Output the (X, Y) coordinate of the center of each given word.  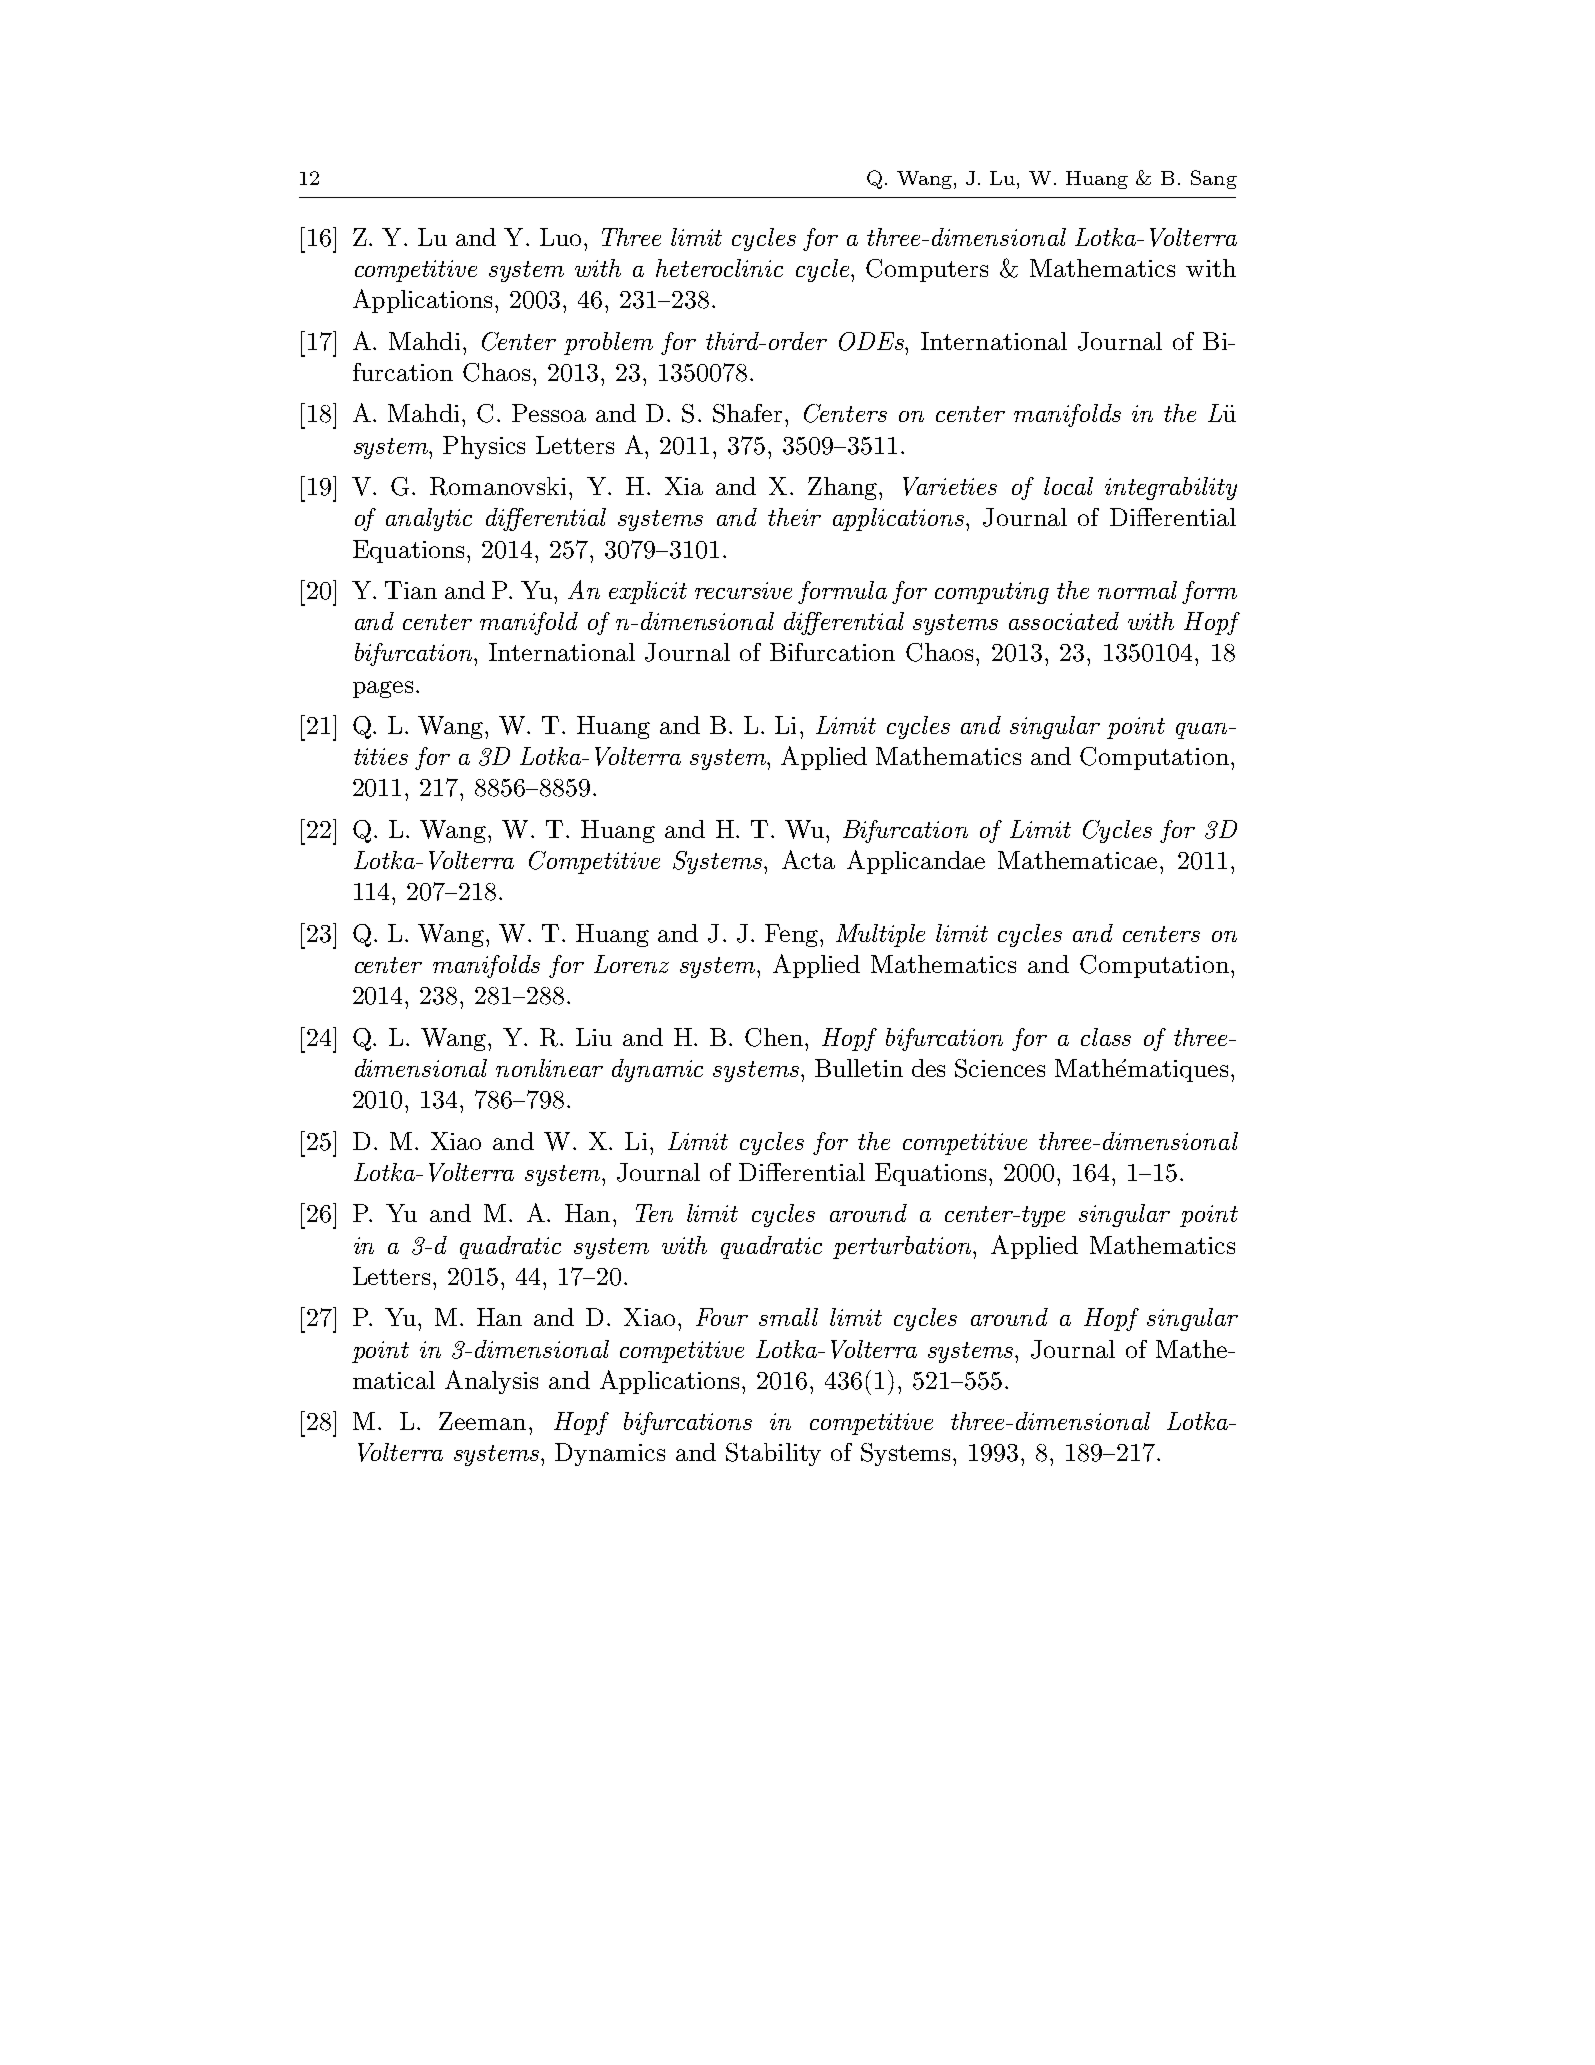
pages (383, 689)
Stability (773, 1454)
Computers (927, 270)
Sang (1214, 179)
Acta (808, 859)
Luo (560, 237)
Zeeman (482, 1421)
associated (1064, 621)
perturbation (903, 1247)
